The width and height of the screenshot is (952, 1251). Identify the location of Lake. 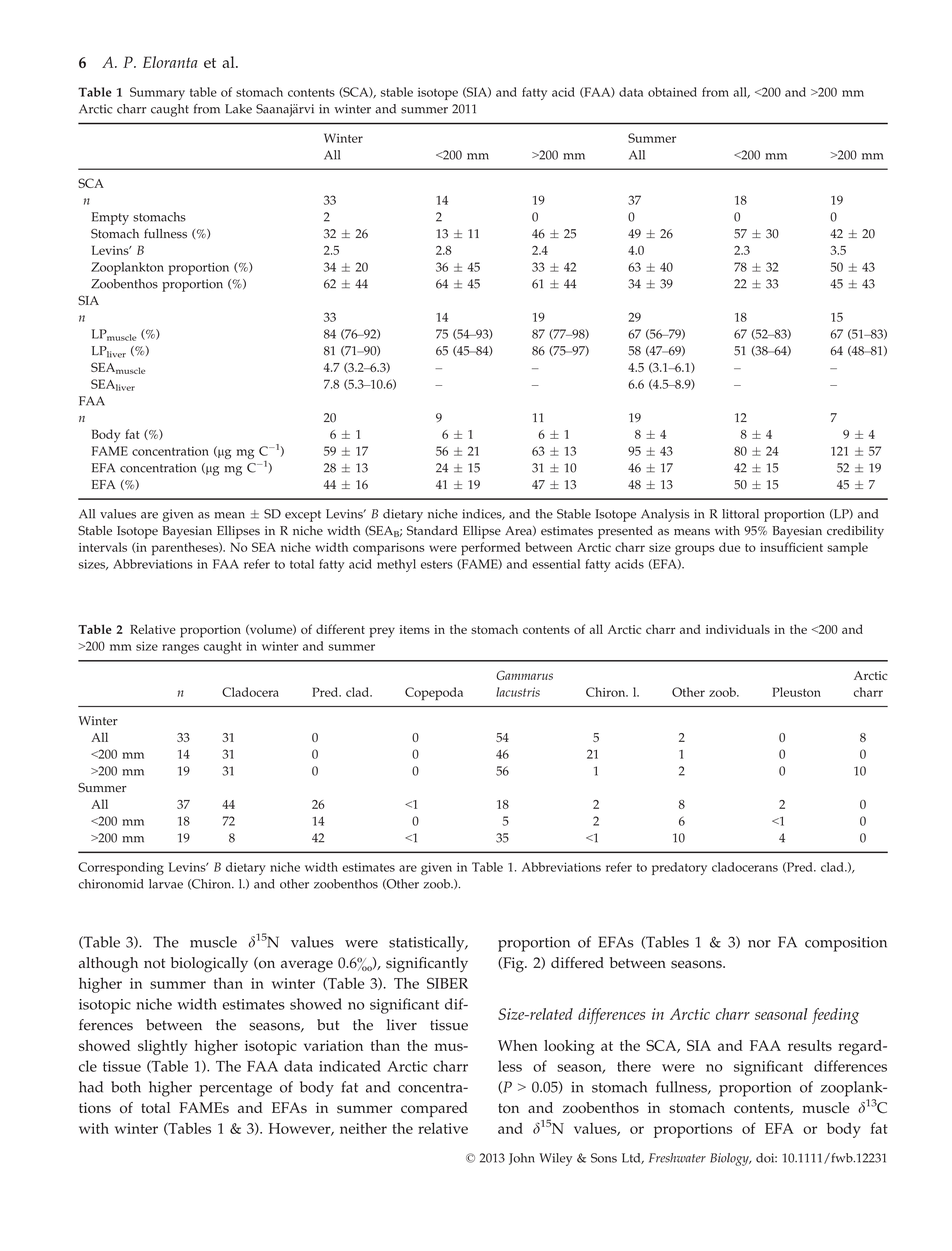
(238, 109).
